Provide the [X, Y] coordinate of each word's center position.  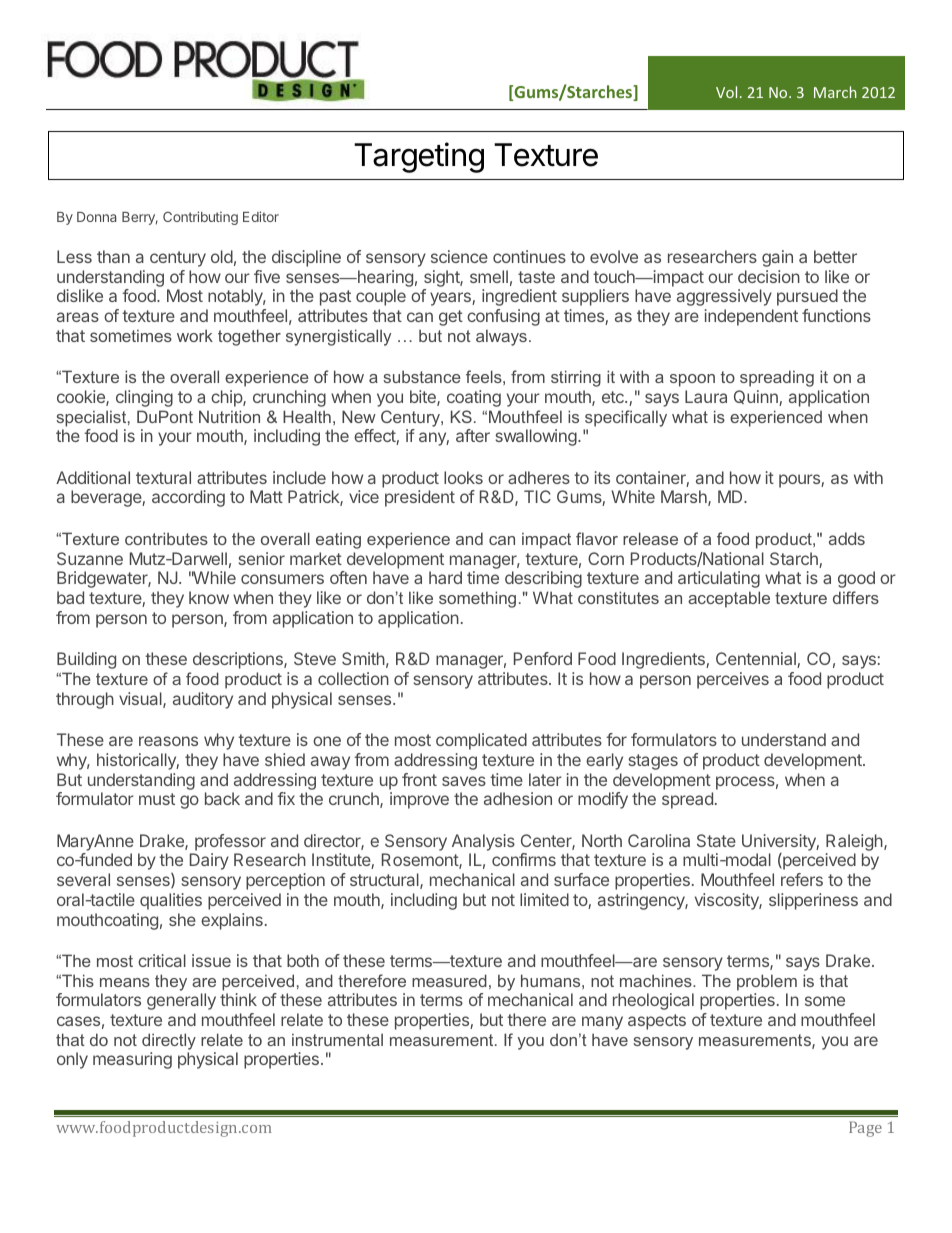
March [835, 92]
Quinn [757, 398]
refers [802, 879]
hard [445, 577]
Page [865, 1129]
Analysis [483, 842]
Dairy [209, 861]
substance [422, 376]
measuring [132, 1060]
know [209, 597]
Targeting [419, 157]
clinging [144, 398]
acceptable [729, 599]
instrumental [337, 1039]
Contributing [200, 218]
